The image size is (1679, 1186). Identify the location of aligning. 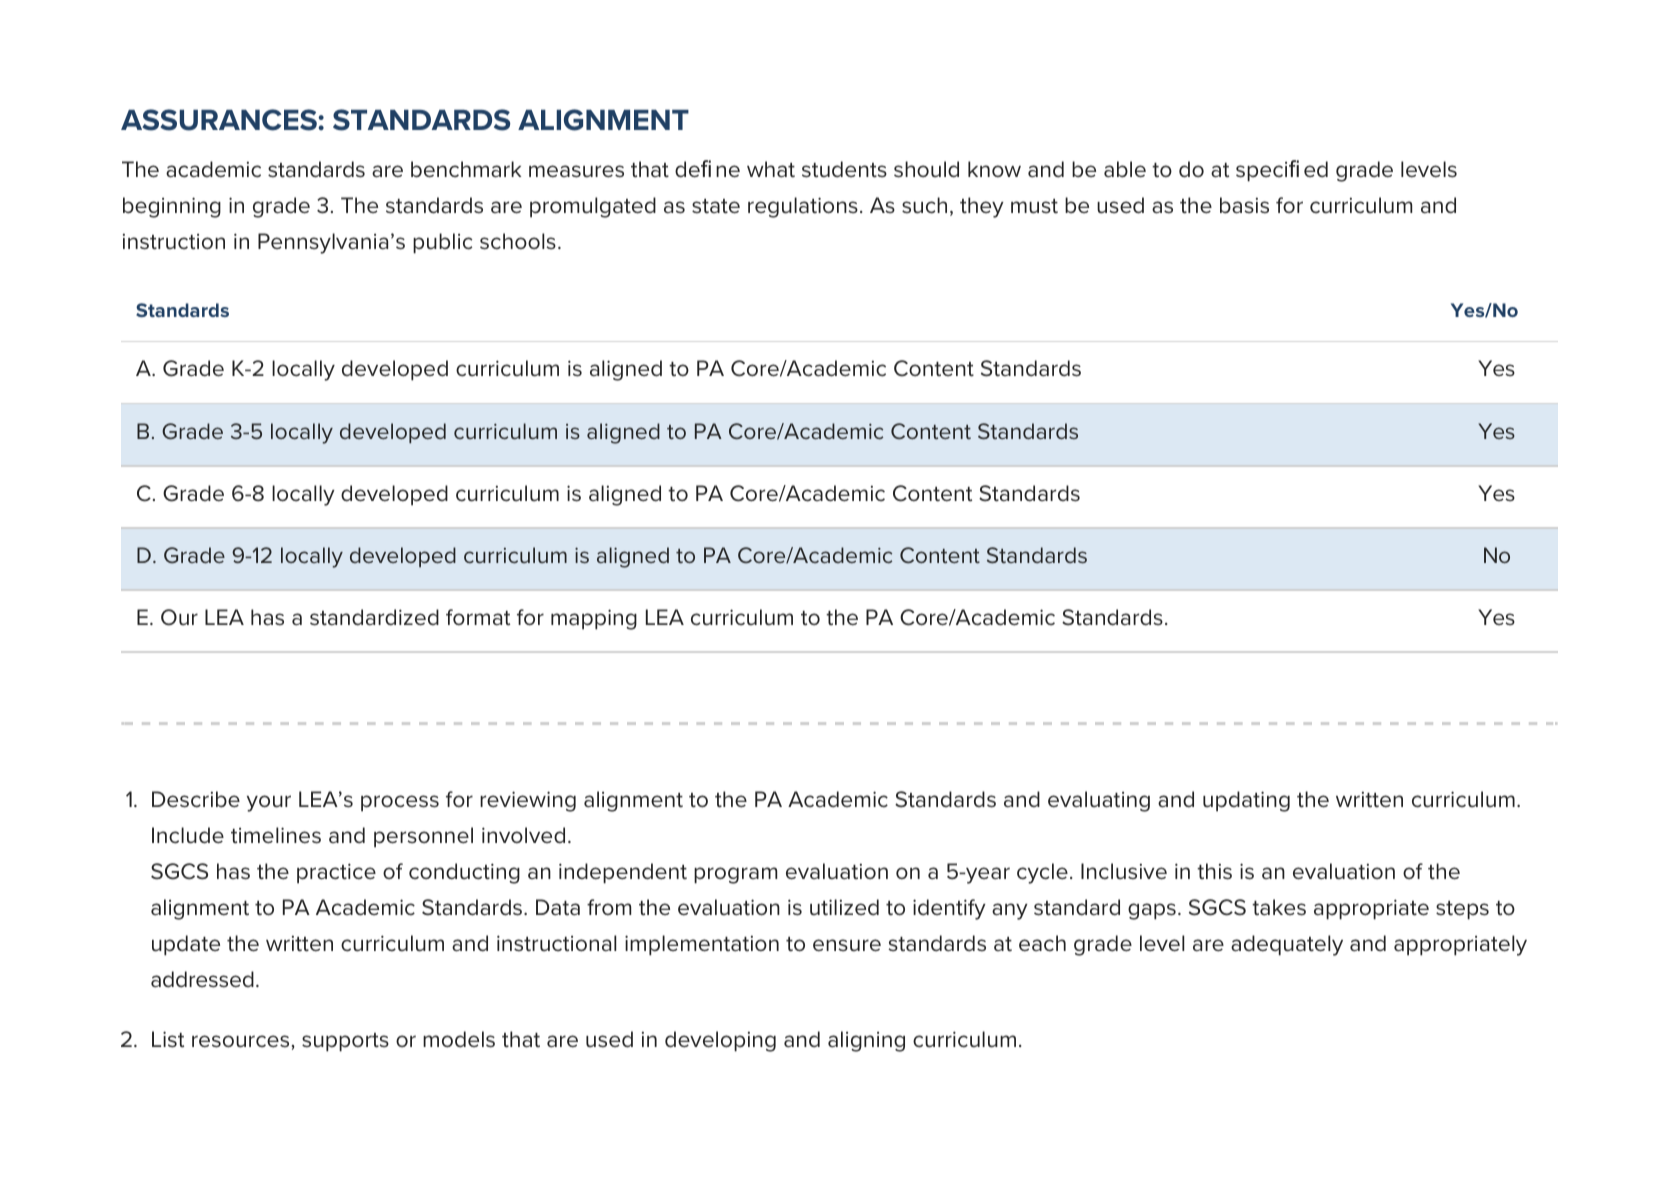
(866, 1041).
